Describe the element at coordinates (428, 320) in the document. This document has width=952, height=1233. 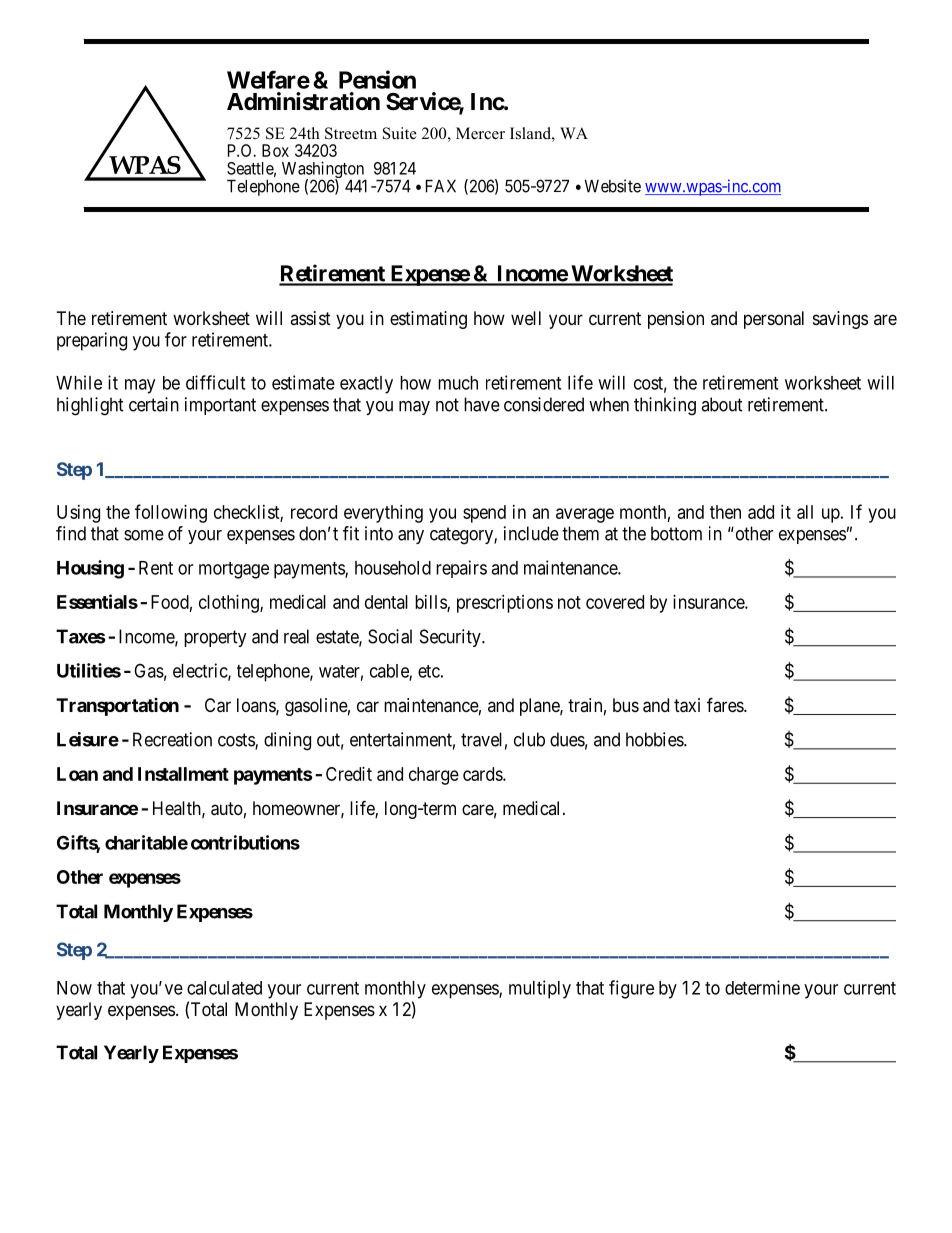
I see `estimating` at that location.
